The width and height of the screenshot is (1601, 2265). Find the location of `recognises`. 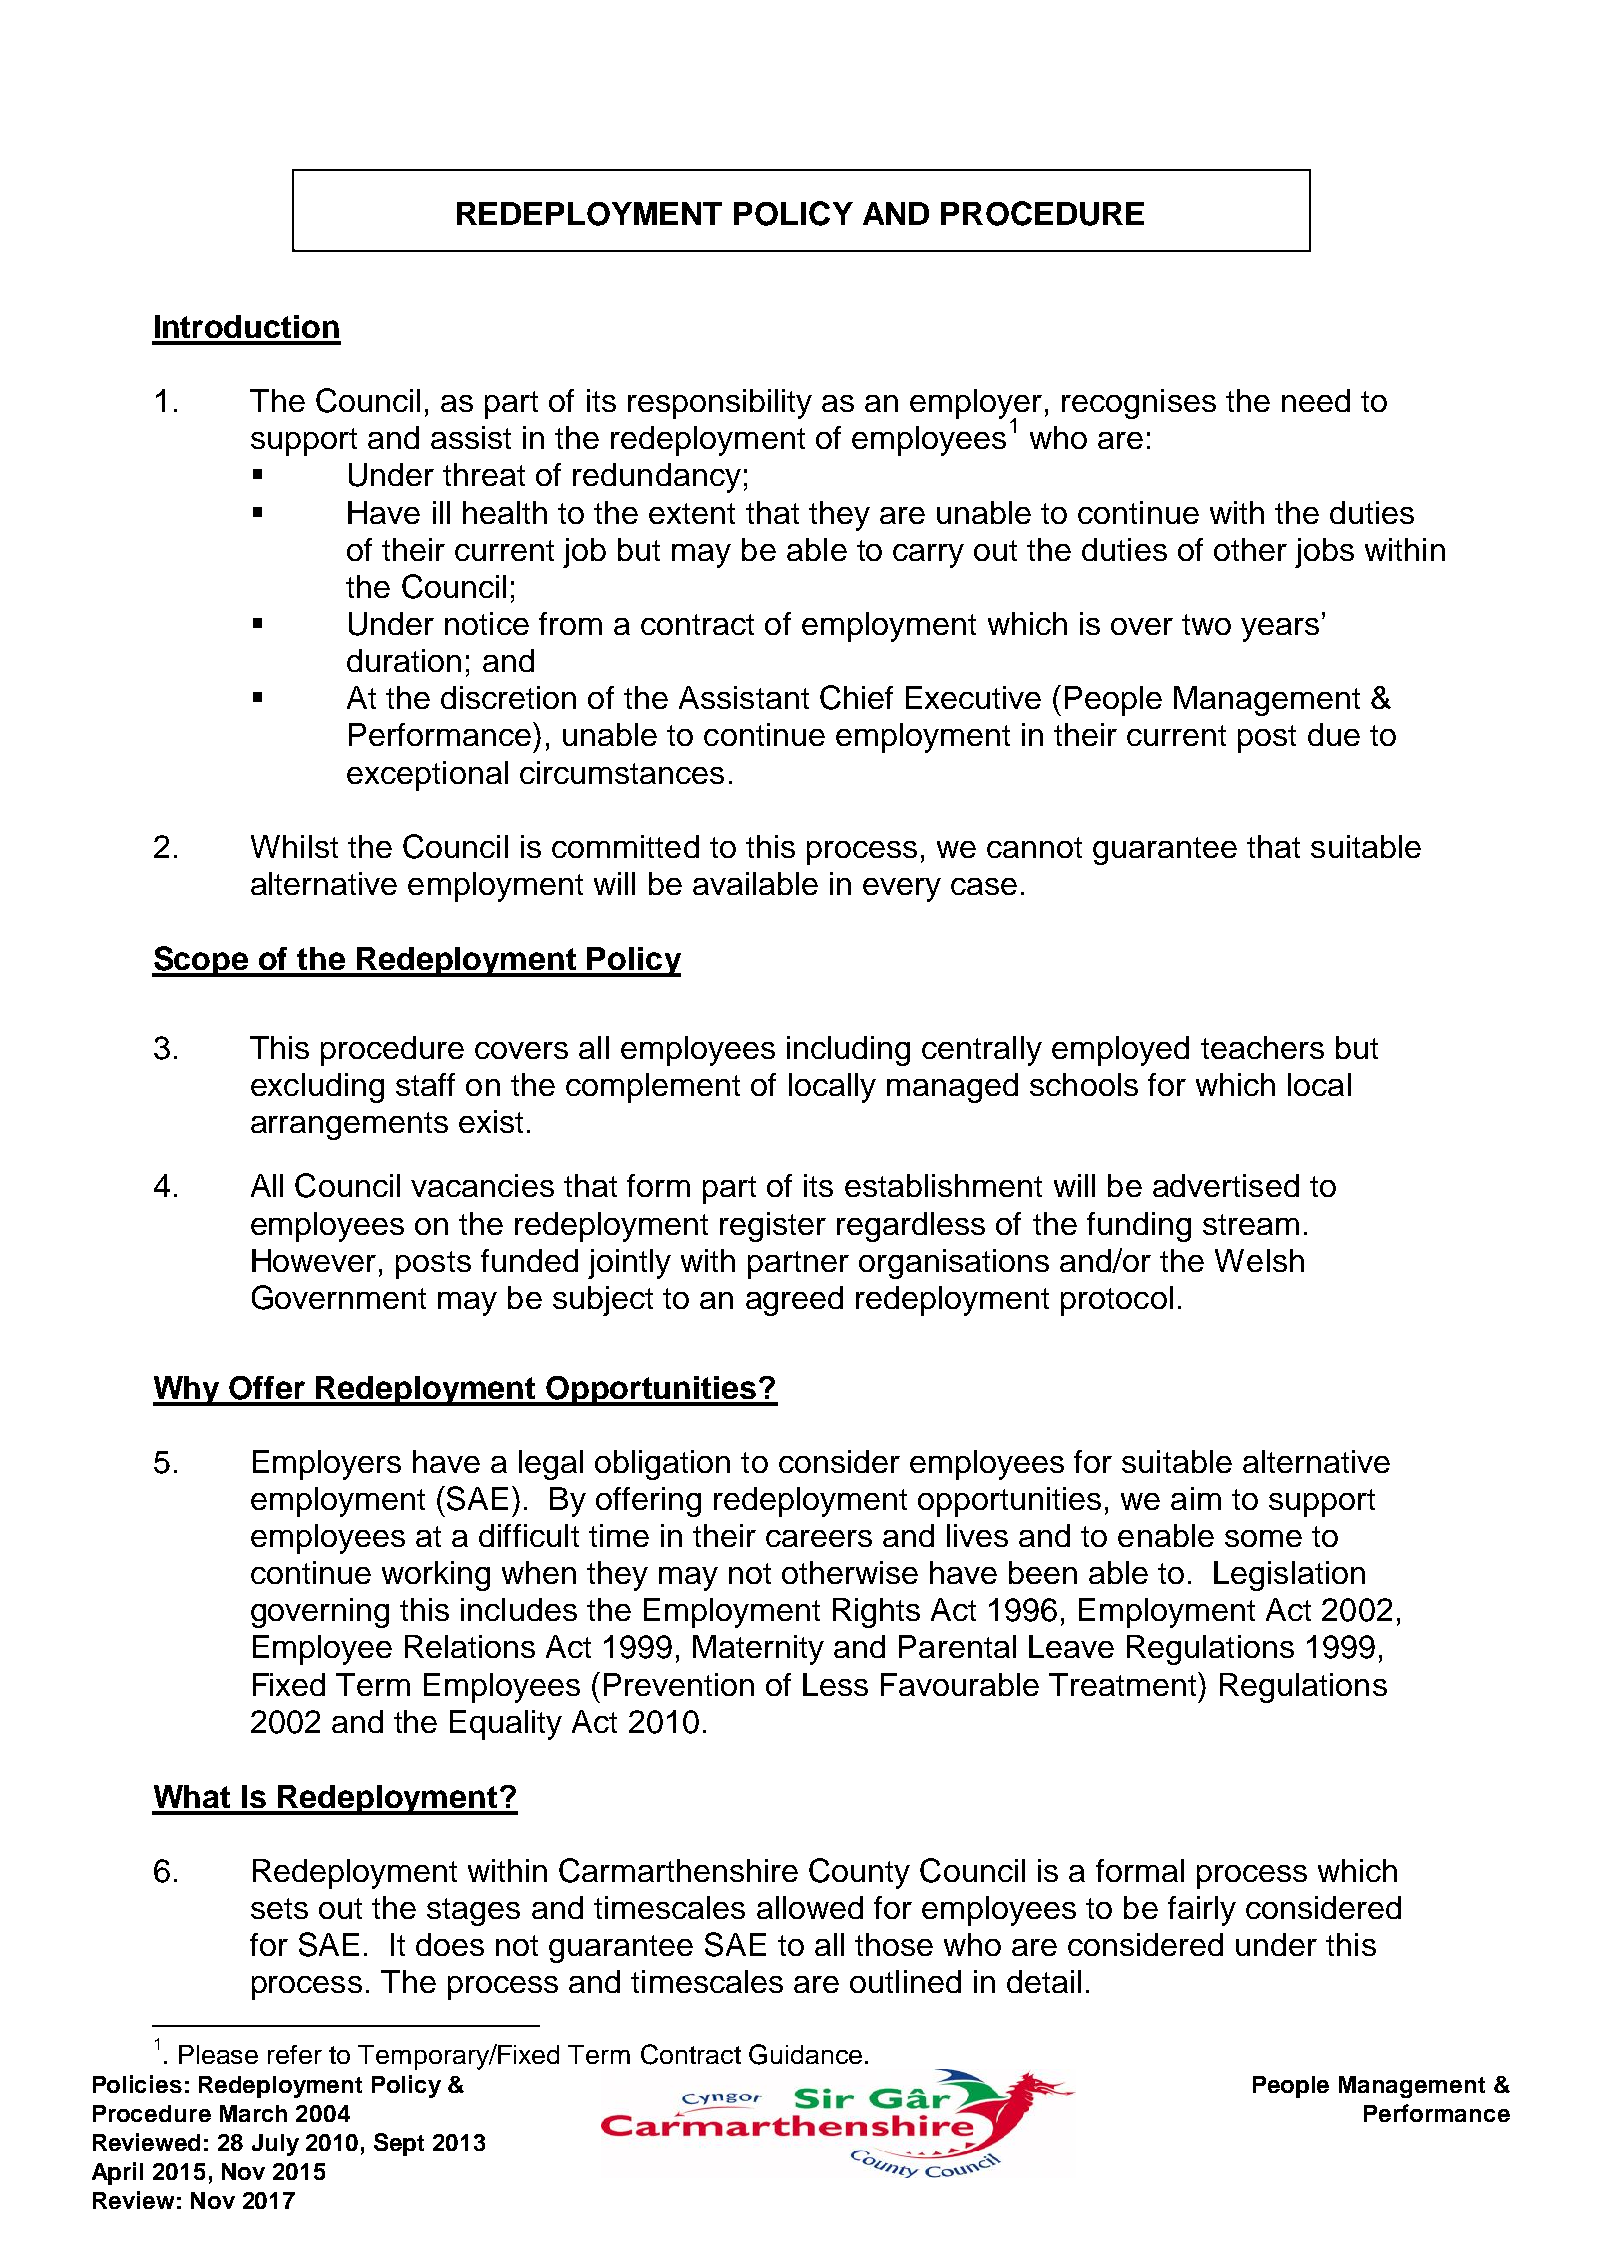

recognises is located at coordinates (1139, 404).
